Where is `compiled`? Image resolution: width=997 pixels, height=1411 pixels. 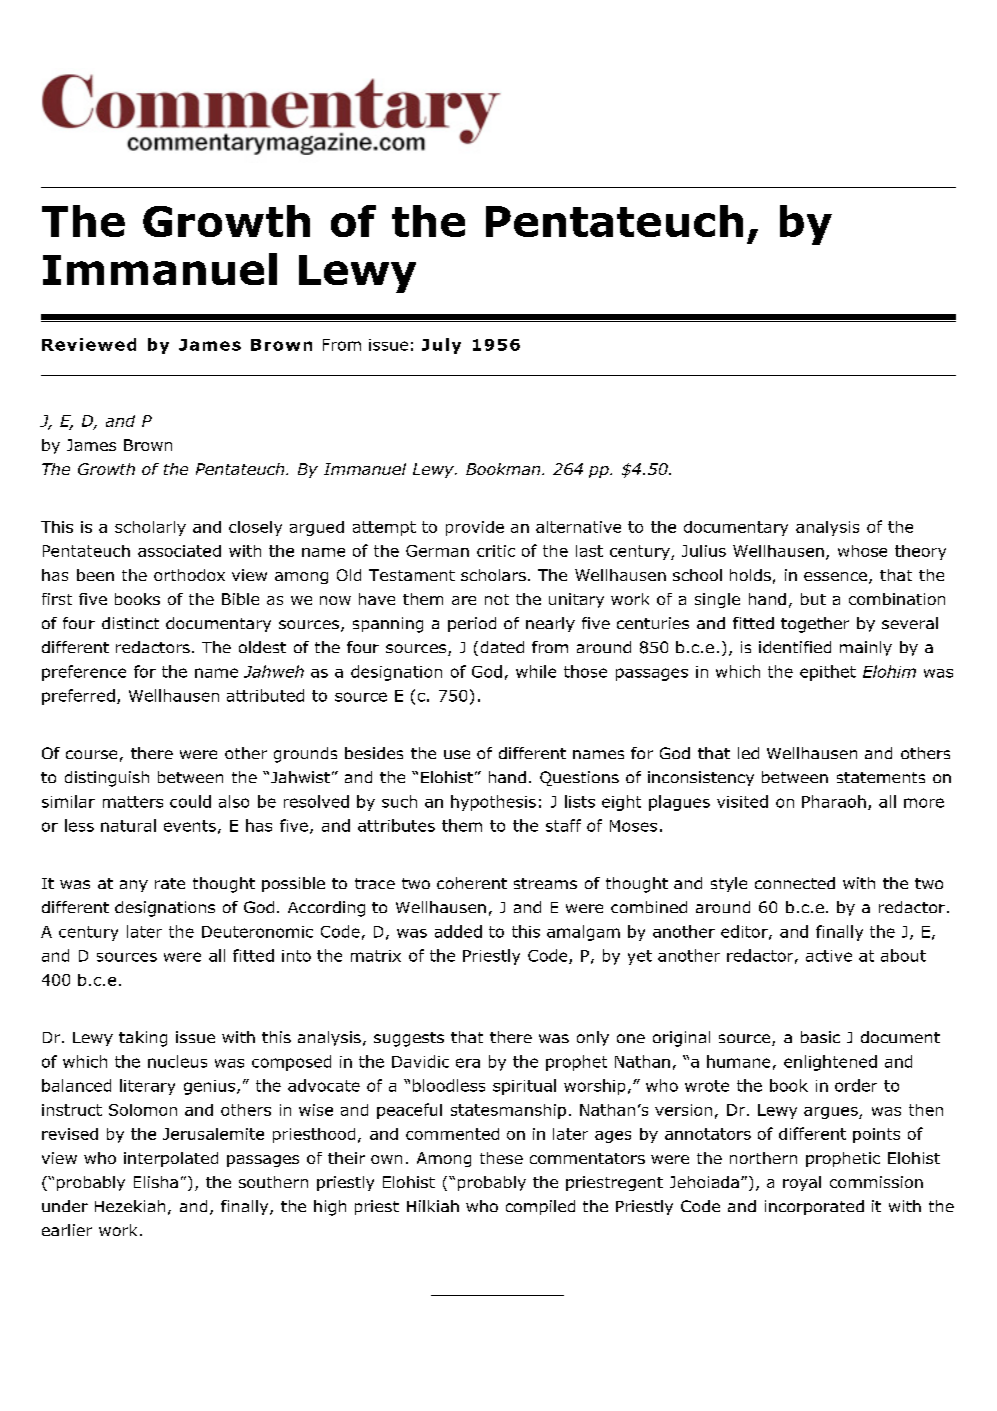
compiled is located at coordinates (540, 1207).
